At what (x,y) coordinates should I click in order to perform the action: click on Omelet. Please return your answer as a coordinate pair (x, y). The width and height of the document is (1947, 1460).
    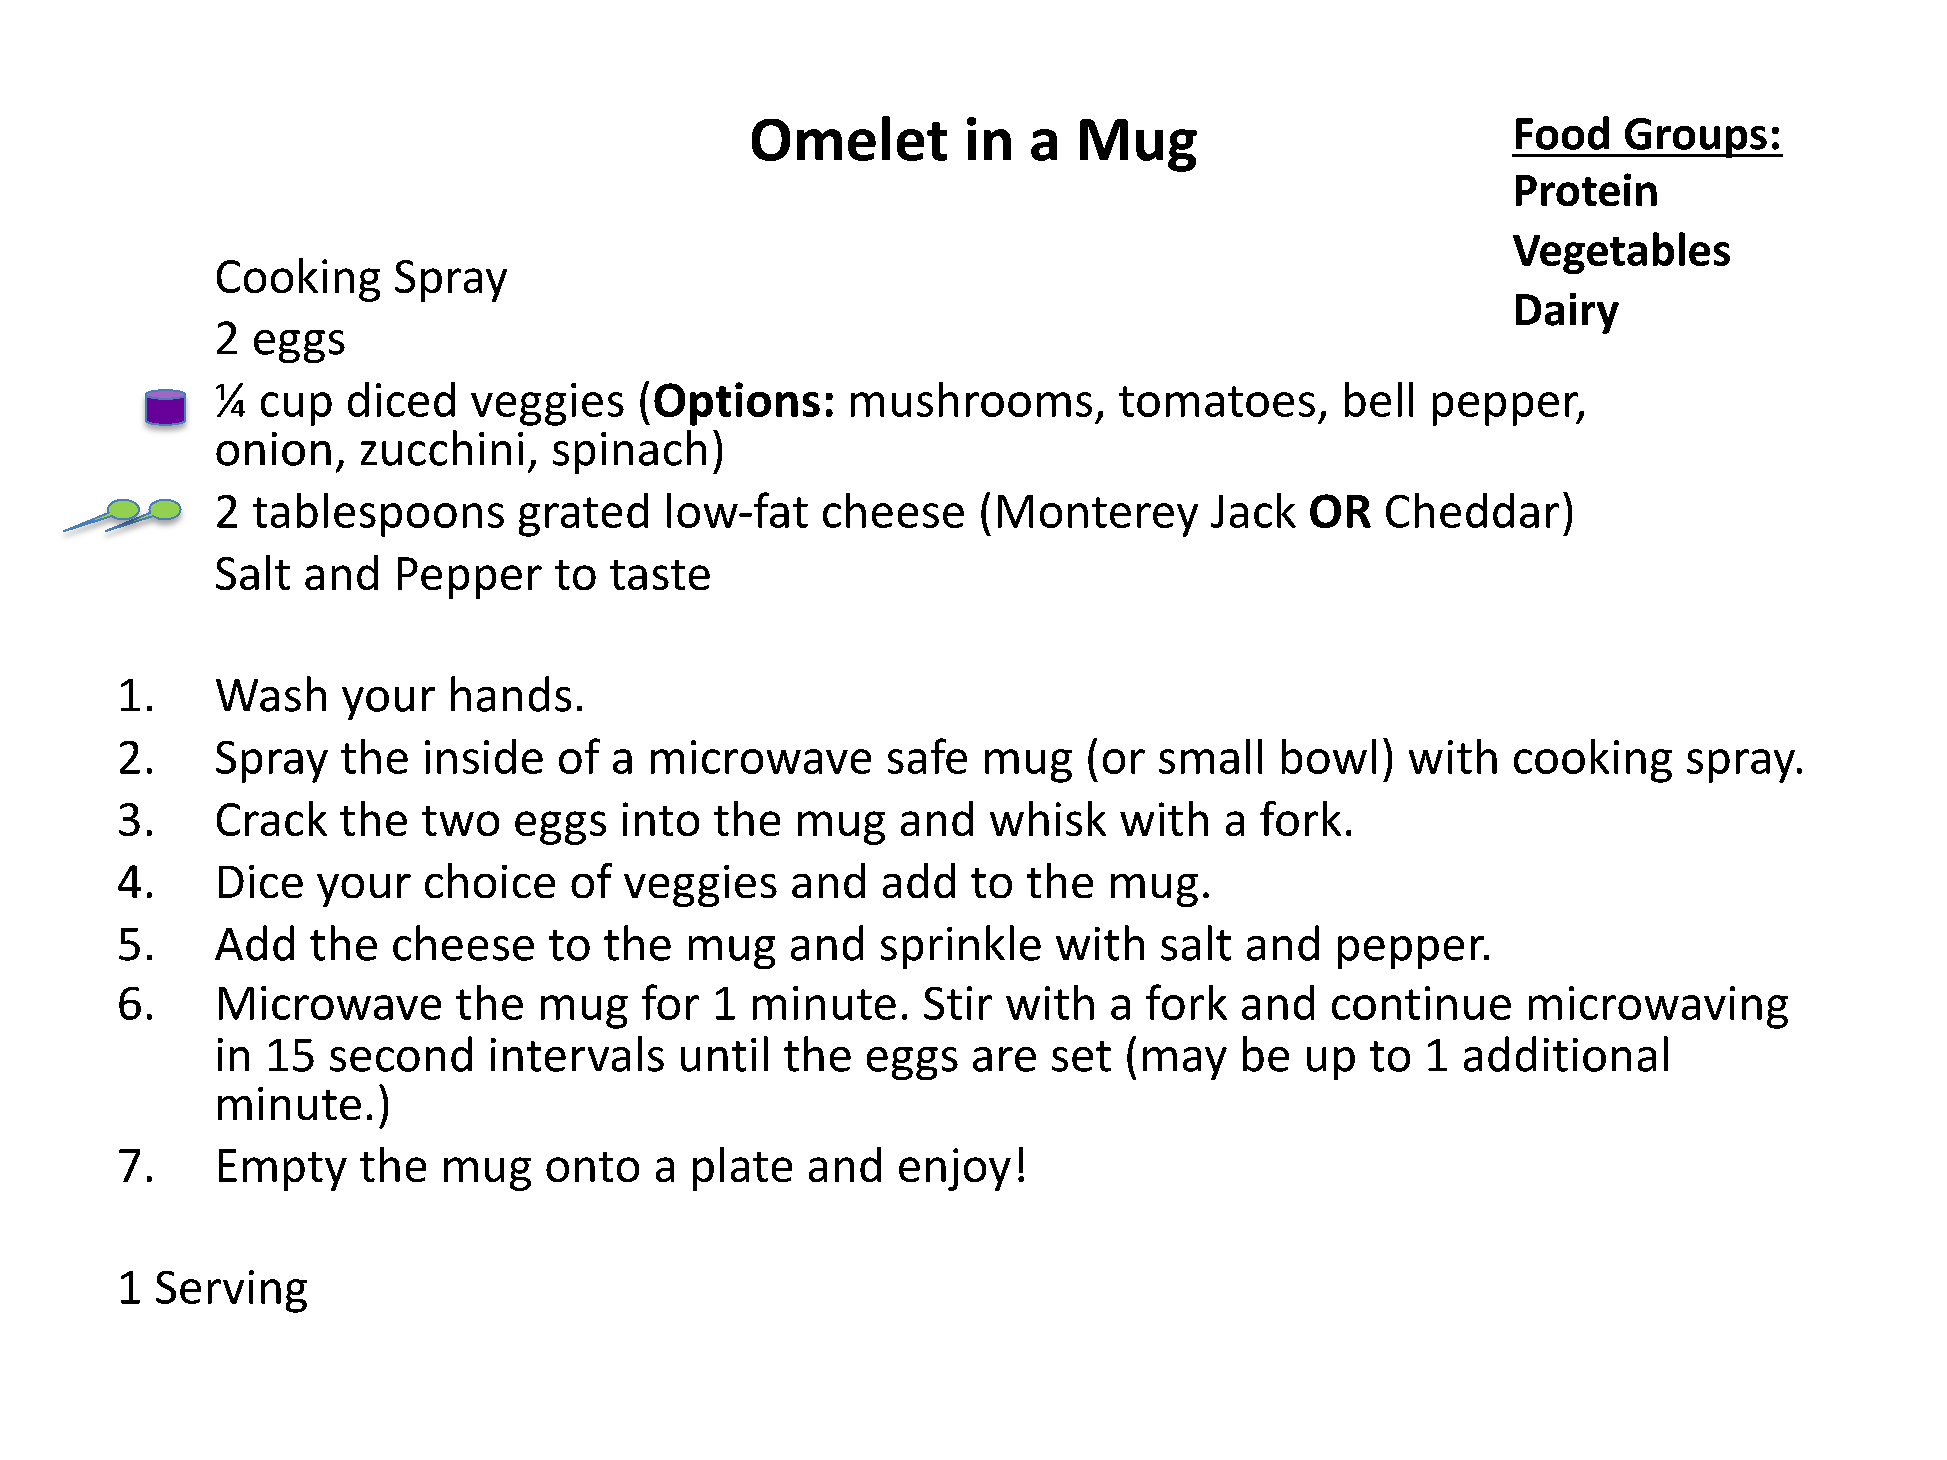
    Looking at the image, I should click on (849, 138).
